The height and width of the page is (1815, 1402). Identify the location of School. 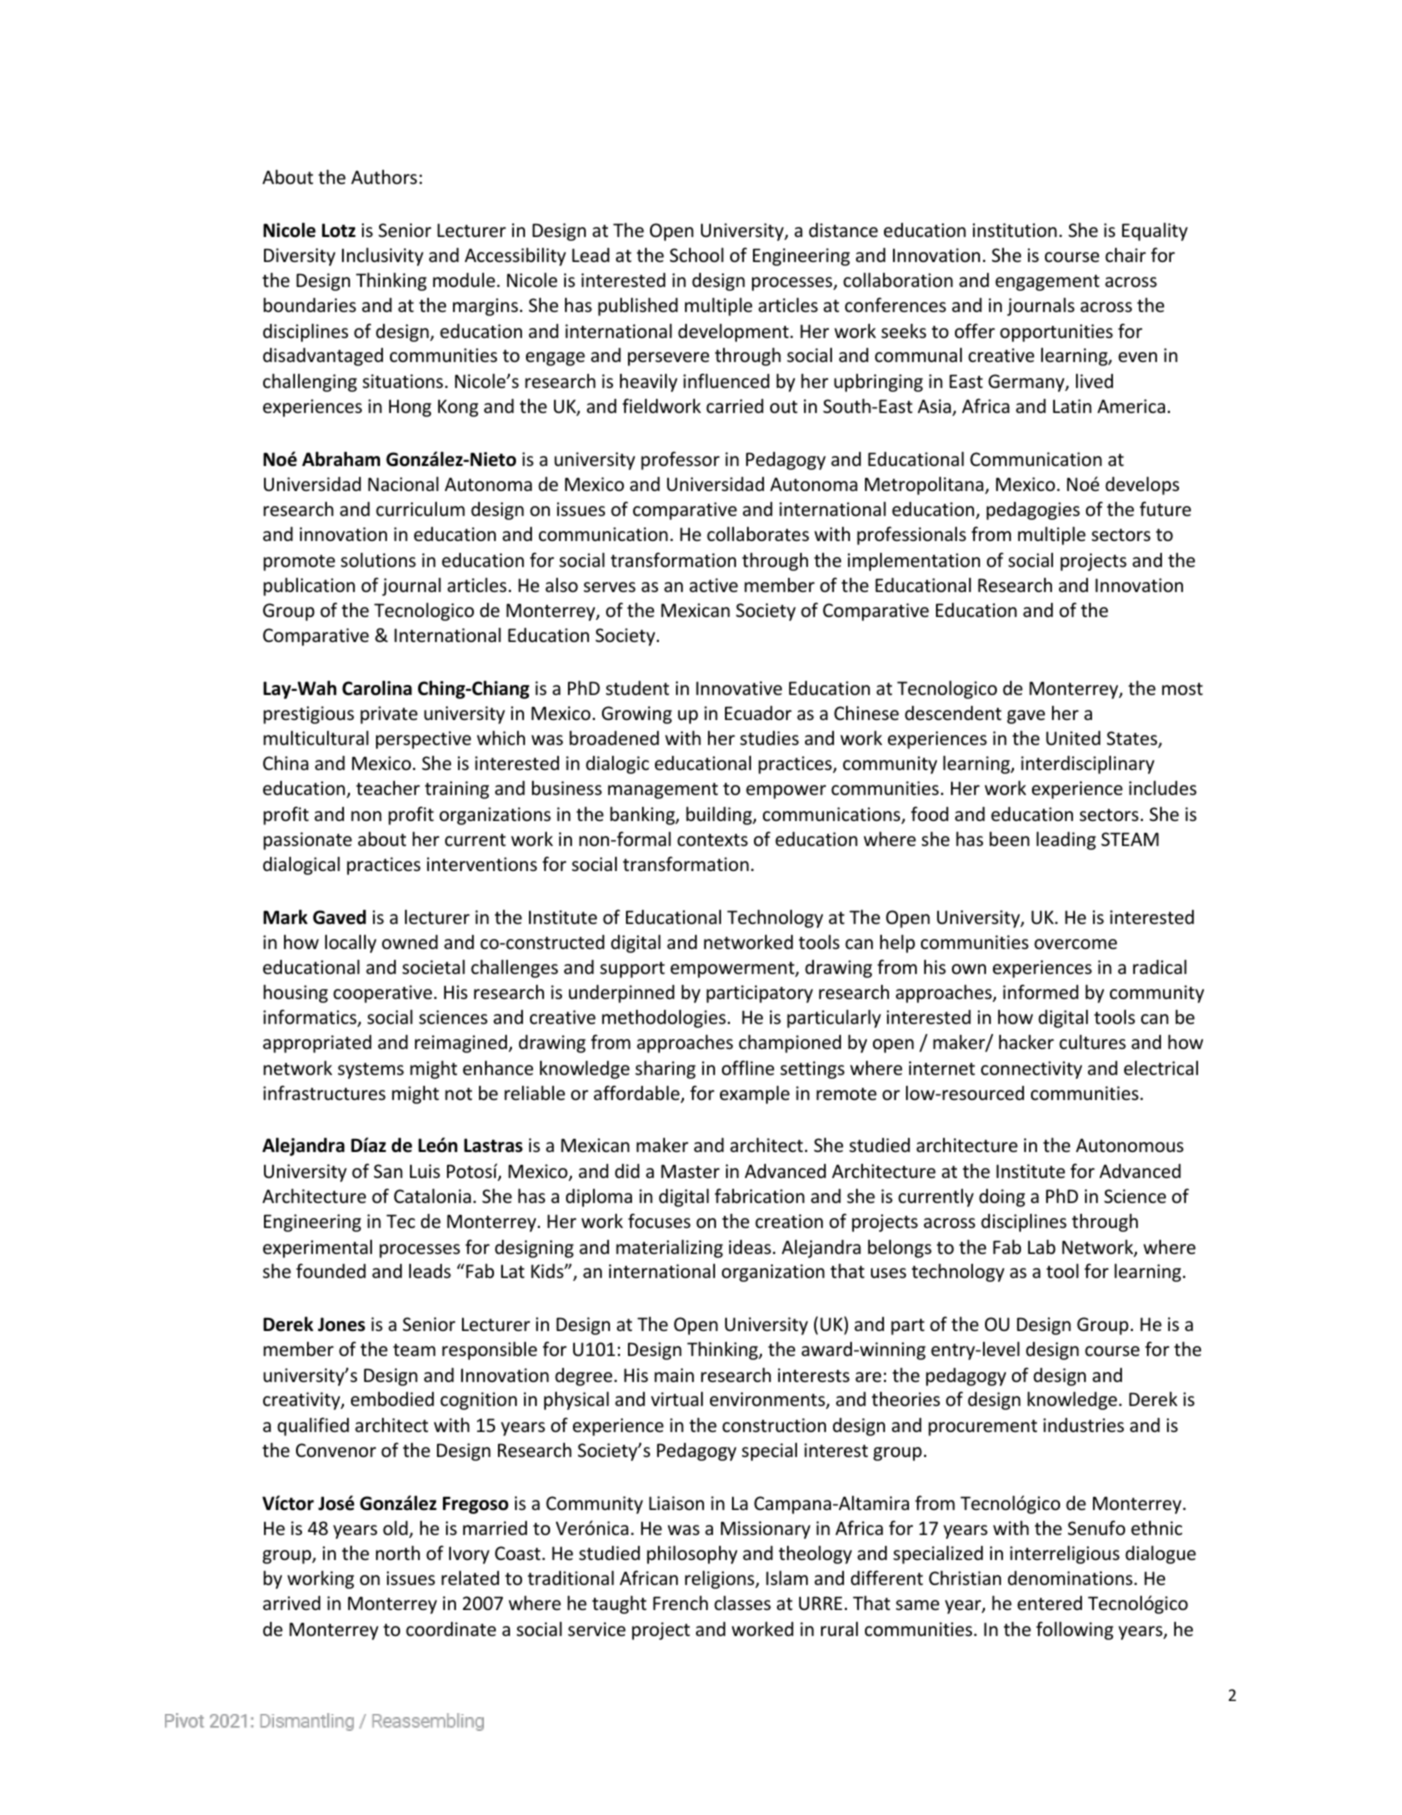
(697, 254).
